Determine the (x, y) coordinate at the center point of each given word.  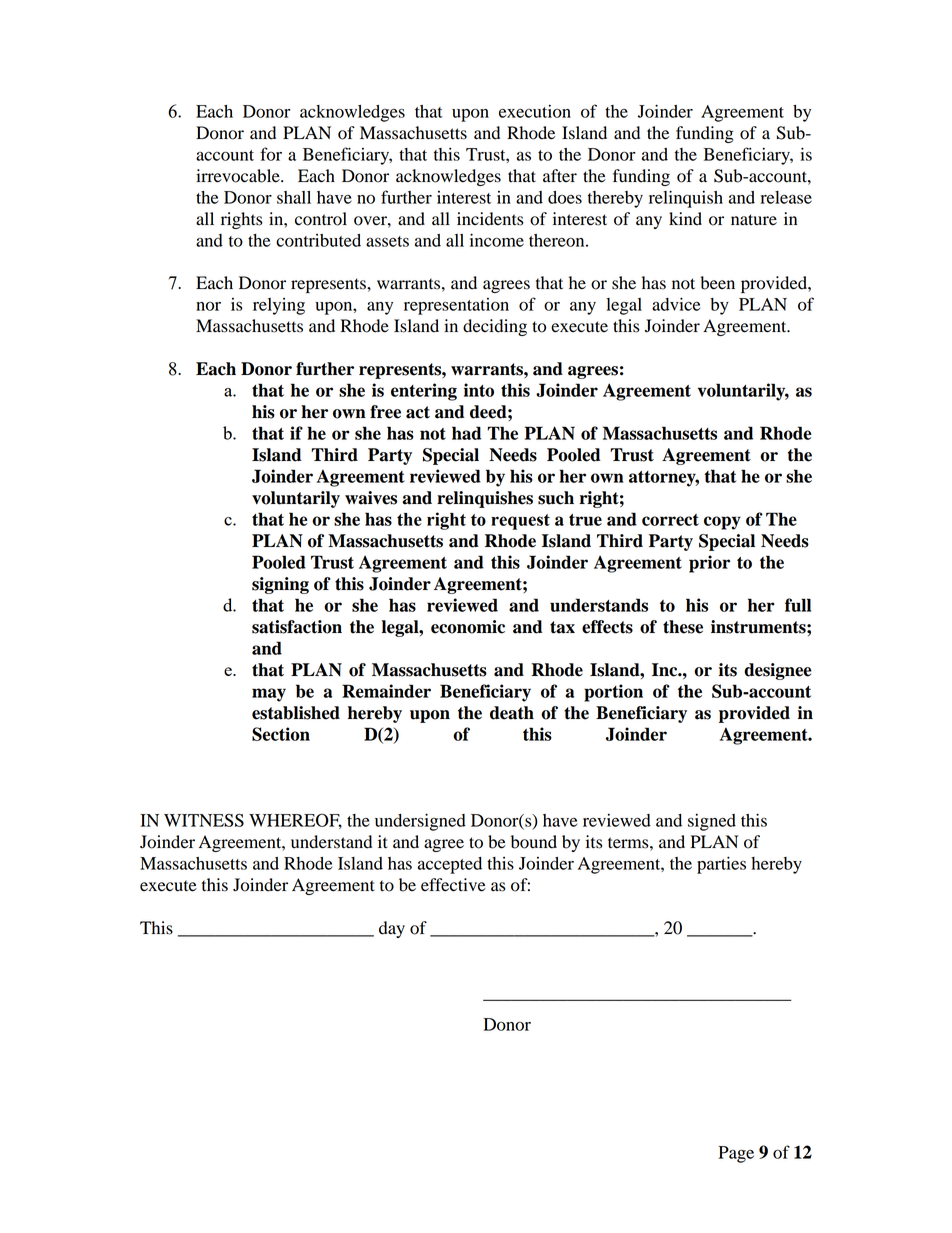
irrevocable (239, 176)
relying (279, 306)
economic (468, 627)
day (392, 929)
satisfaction (297, 627)
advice (676, 304)
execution (535, 111)
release (786, 197)
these (683, 627)
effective (453, 885)
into (479, 390)
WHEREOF (295, 821)
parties (721, 865)
